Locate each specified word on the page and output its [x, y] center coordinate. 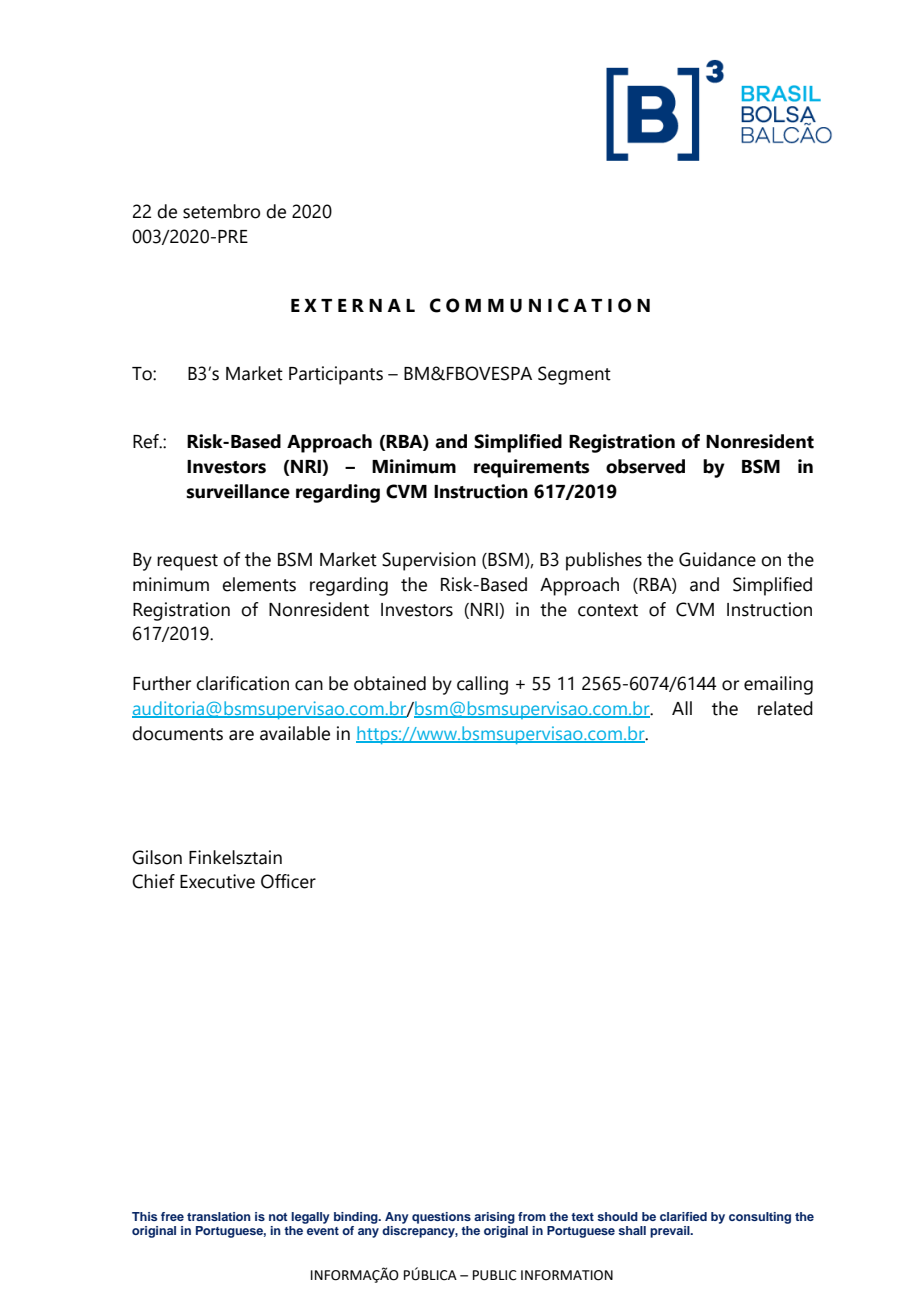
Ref [147, 441]
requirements [531, 468]
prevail [671, 1232]
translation [219, 1216]
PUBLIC [495, 1275]
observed [645, 466]
